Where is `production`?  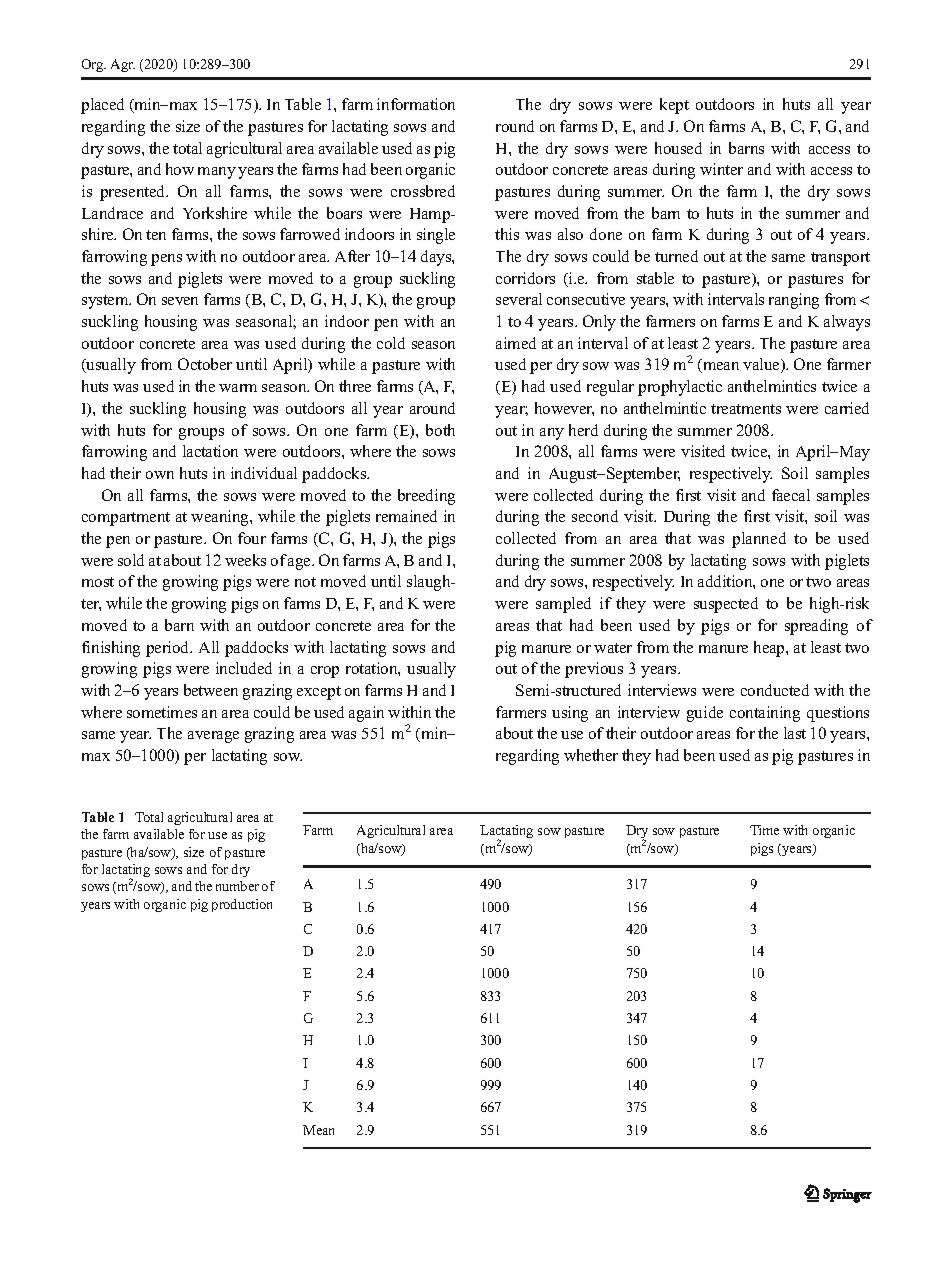
production is located at coordinates (242, 905).
